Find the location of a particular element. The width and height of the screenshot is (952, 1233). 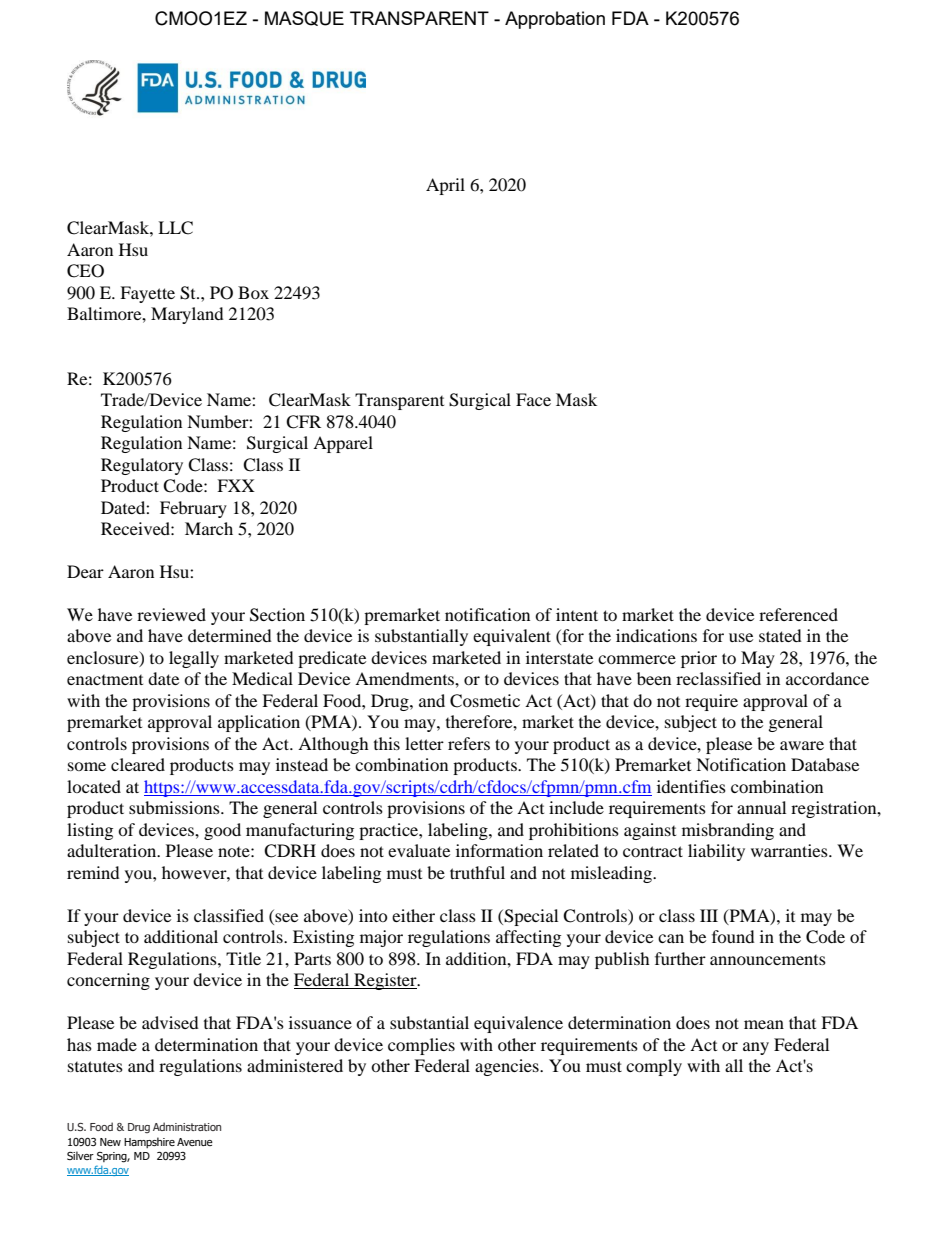

equivalent is located at coordinates (512, 637).
